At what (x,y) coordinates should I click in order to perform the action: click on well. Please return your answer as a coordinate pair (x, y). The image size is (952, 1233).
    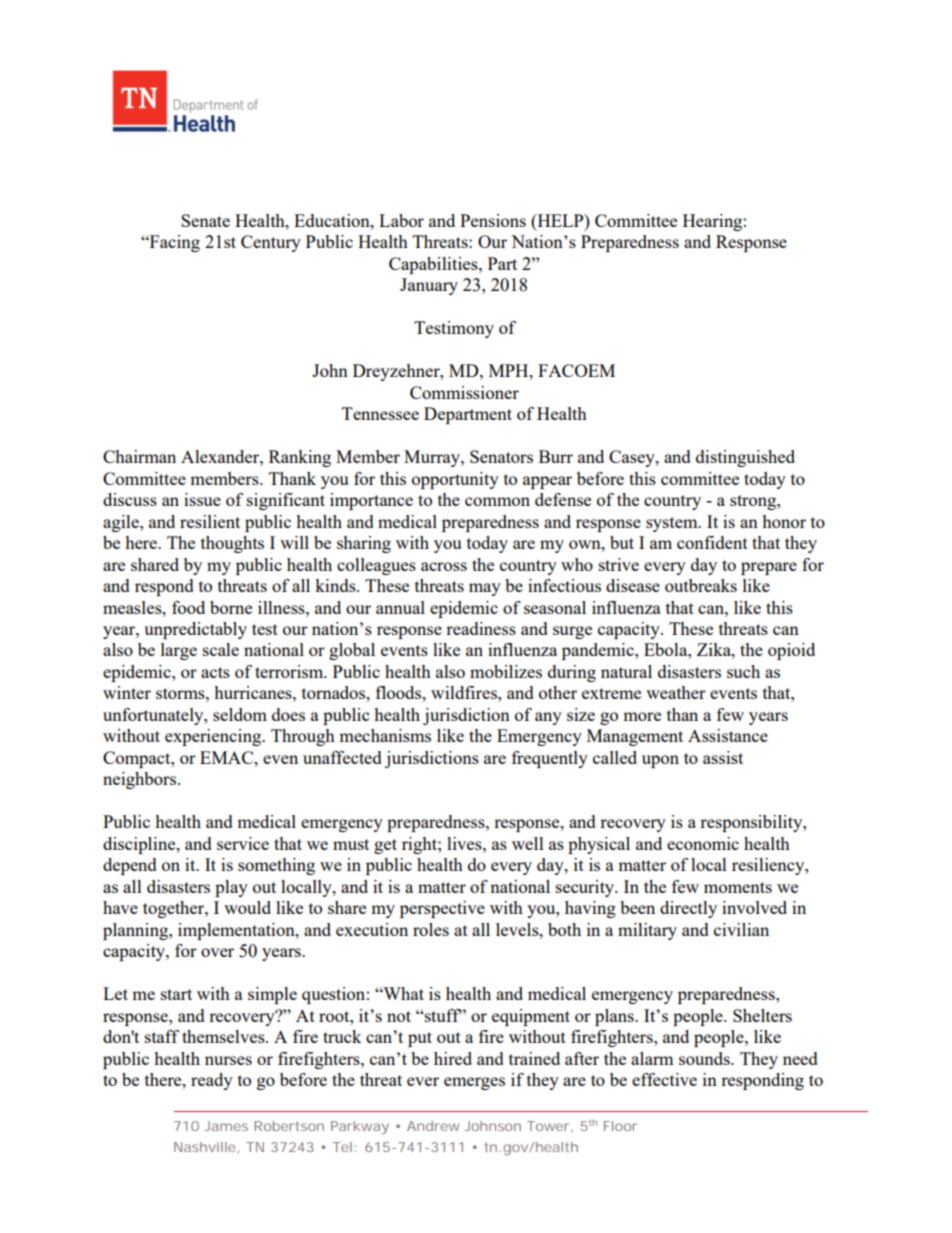
    Looking at the image, I should click on (528, 843).
